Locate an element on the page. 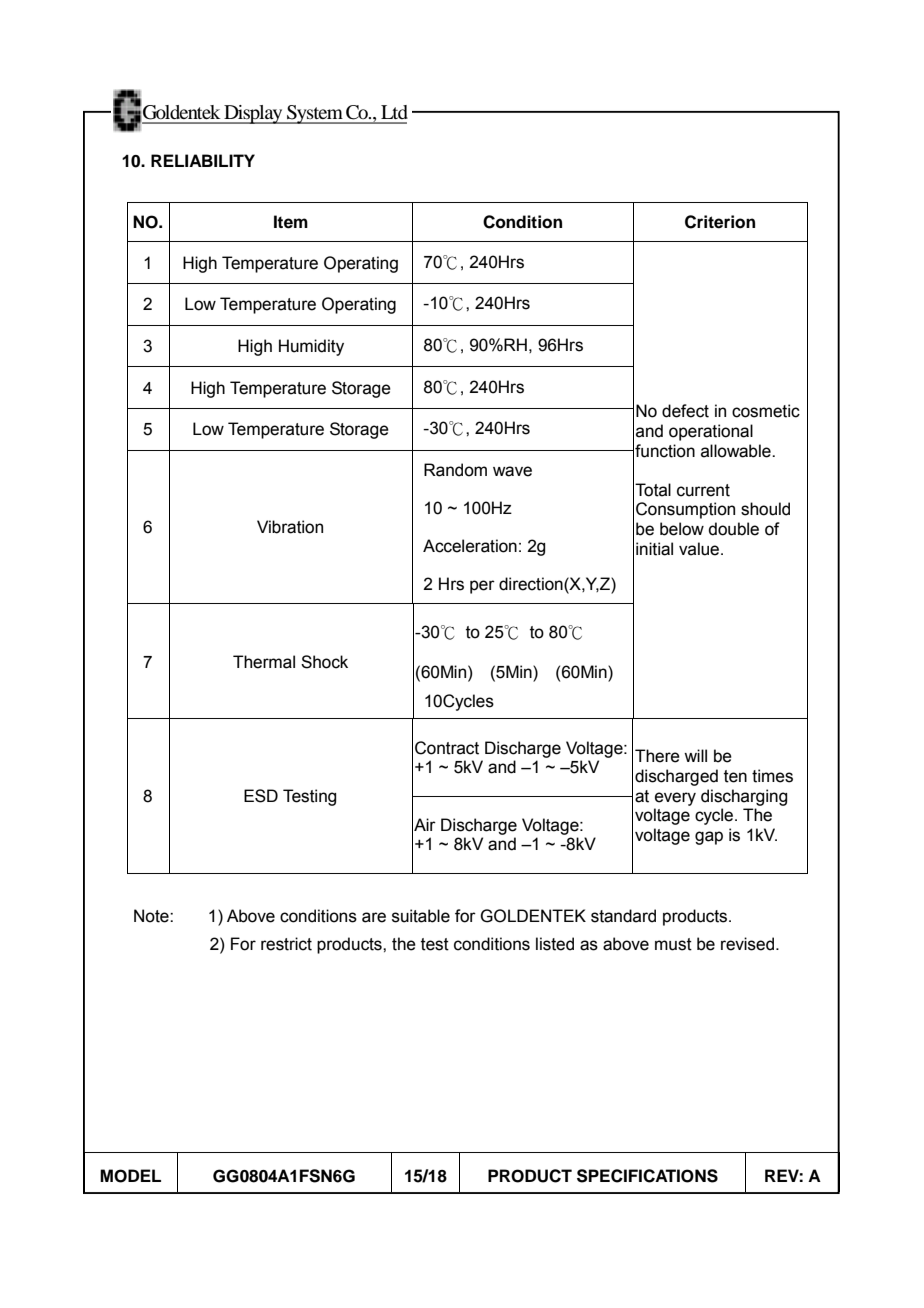  suitable is located at coordinates (421, 916).
